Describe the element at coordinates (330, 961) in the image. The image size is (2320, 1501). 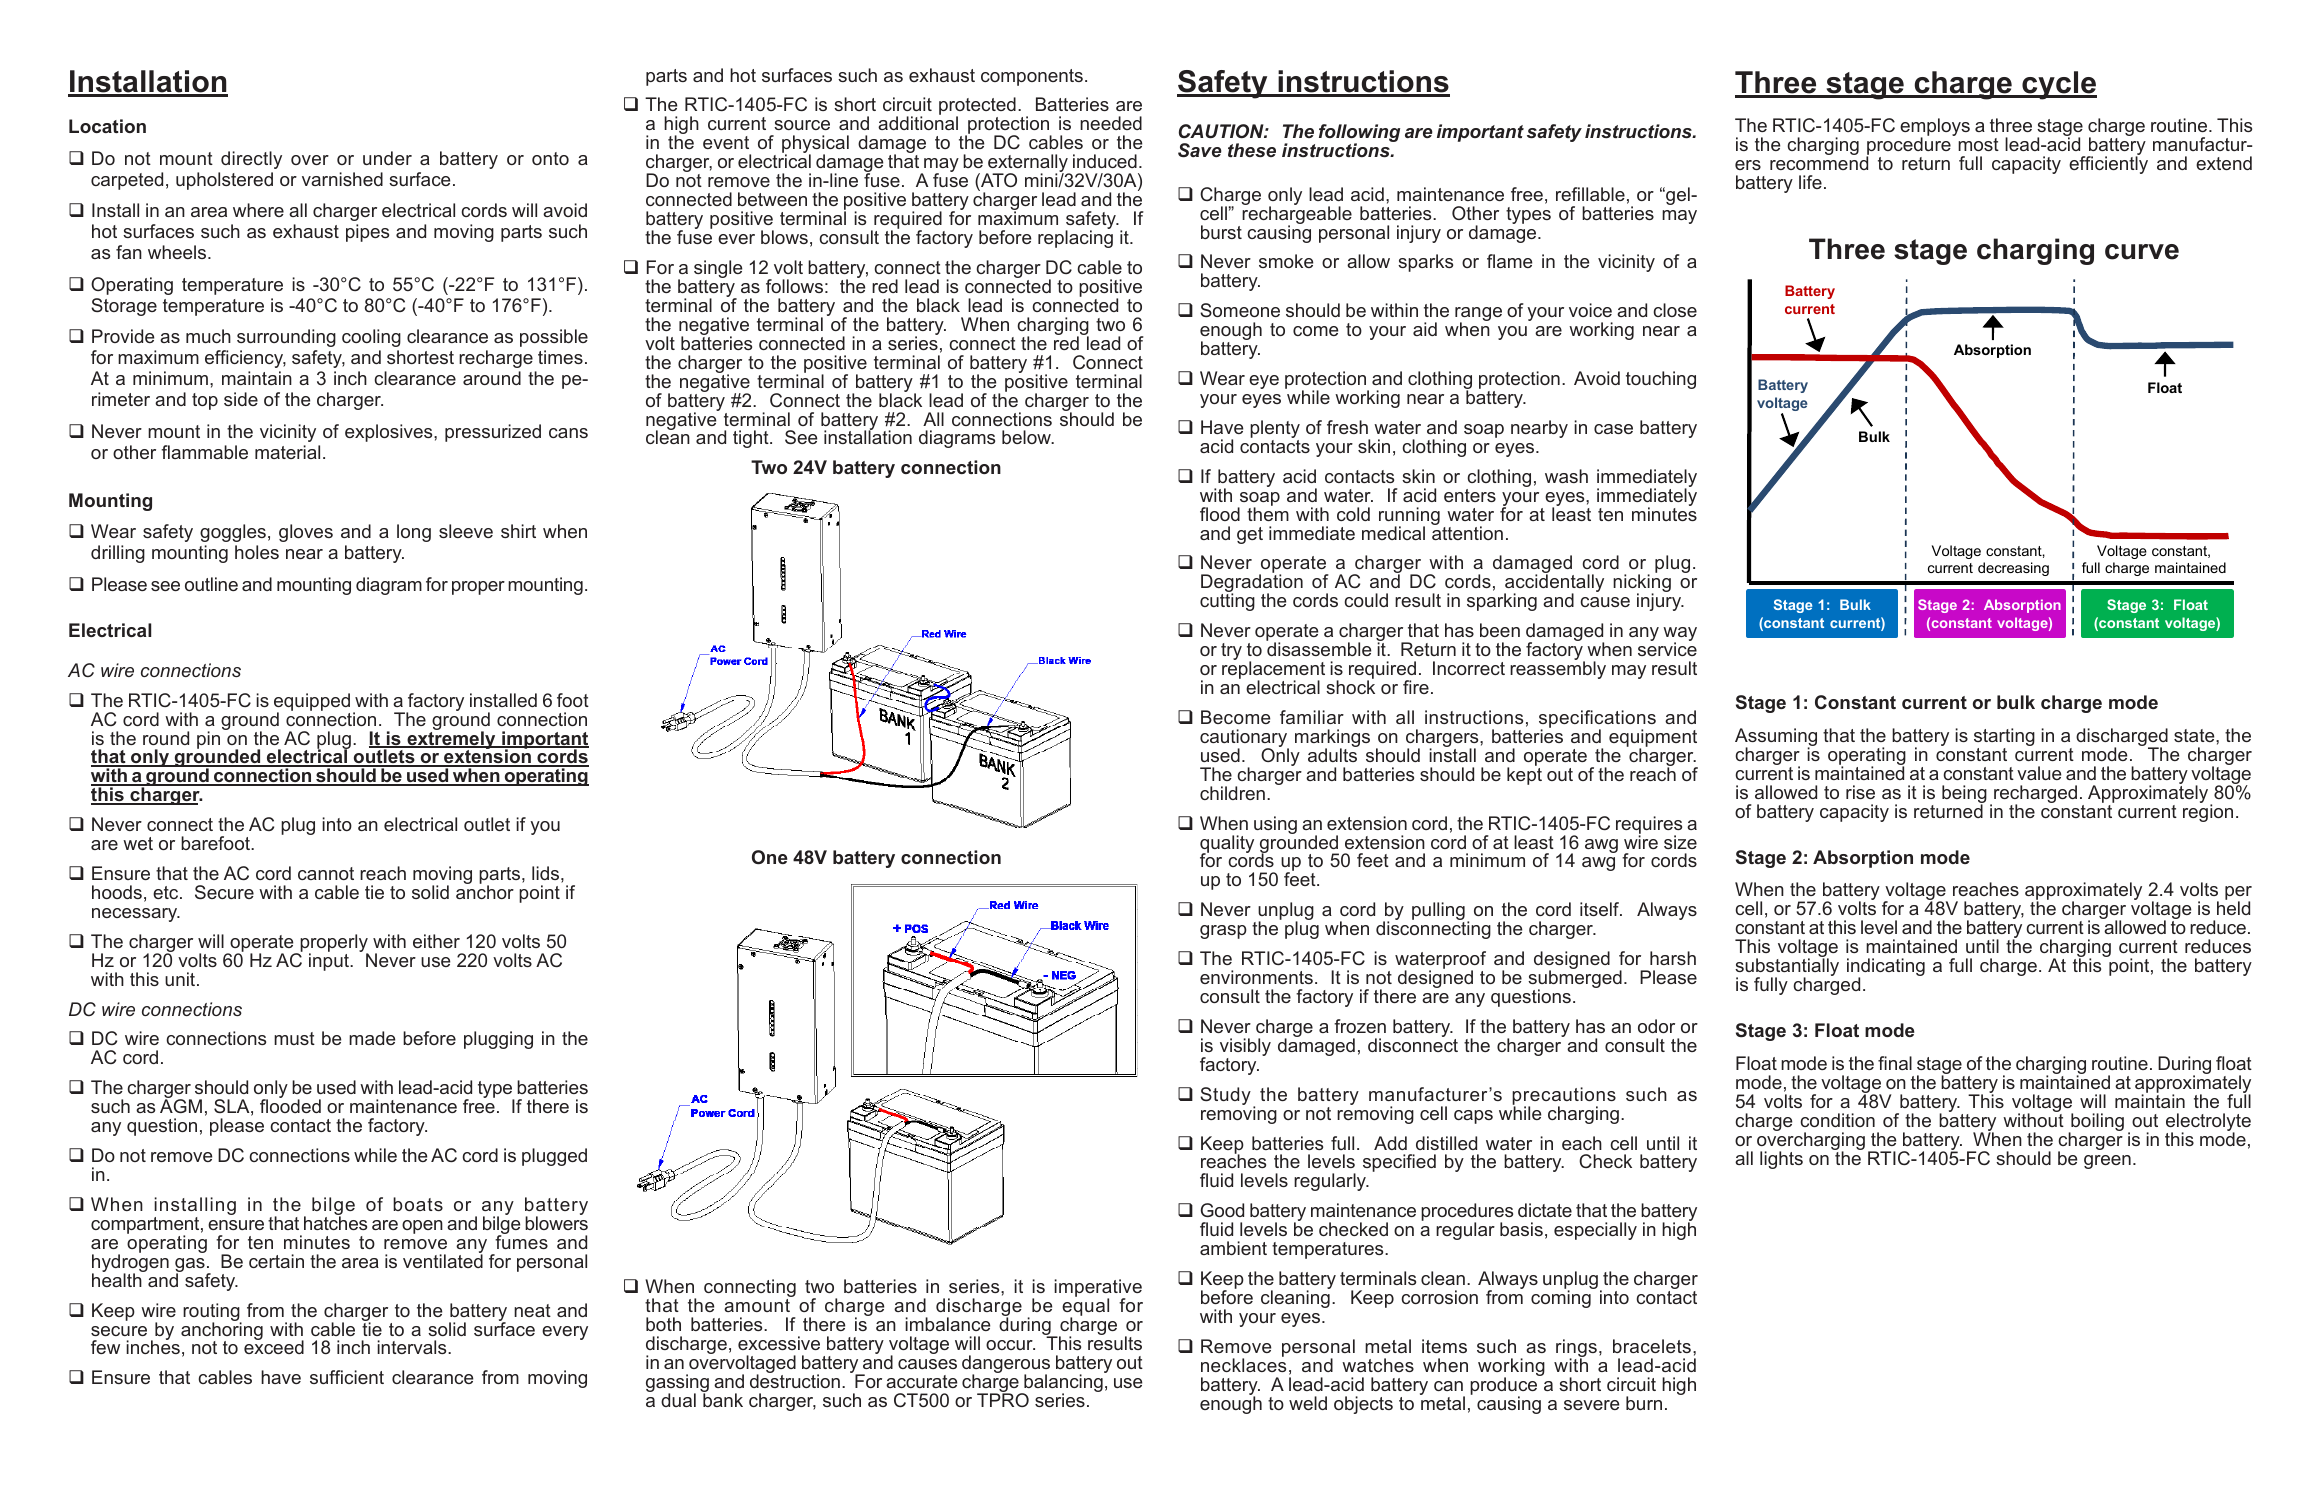
I see `input` at that location.
